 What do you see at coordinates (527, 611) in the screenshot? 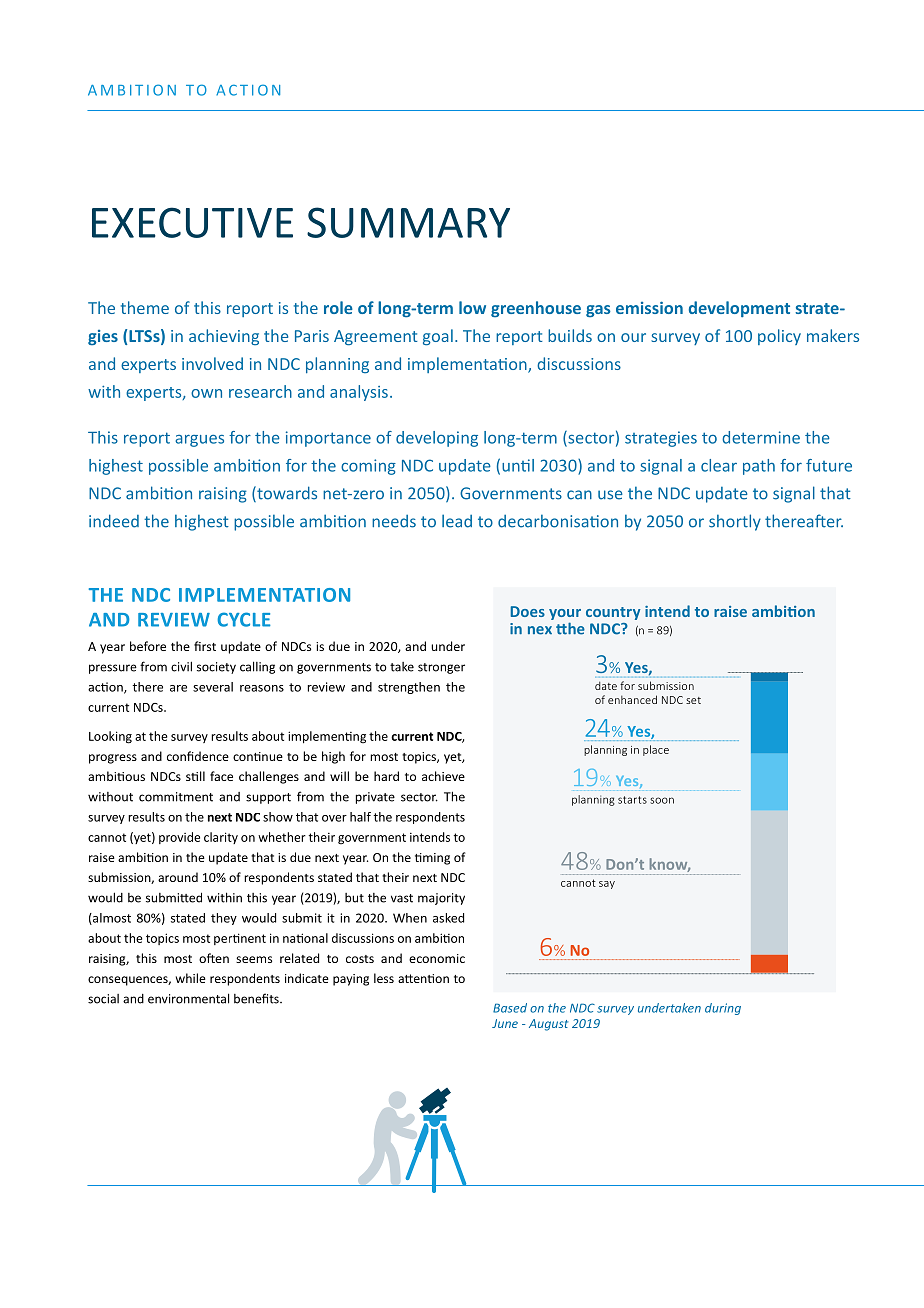
I see `Does` at bounding box center [527, 611].
